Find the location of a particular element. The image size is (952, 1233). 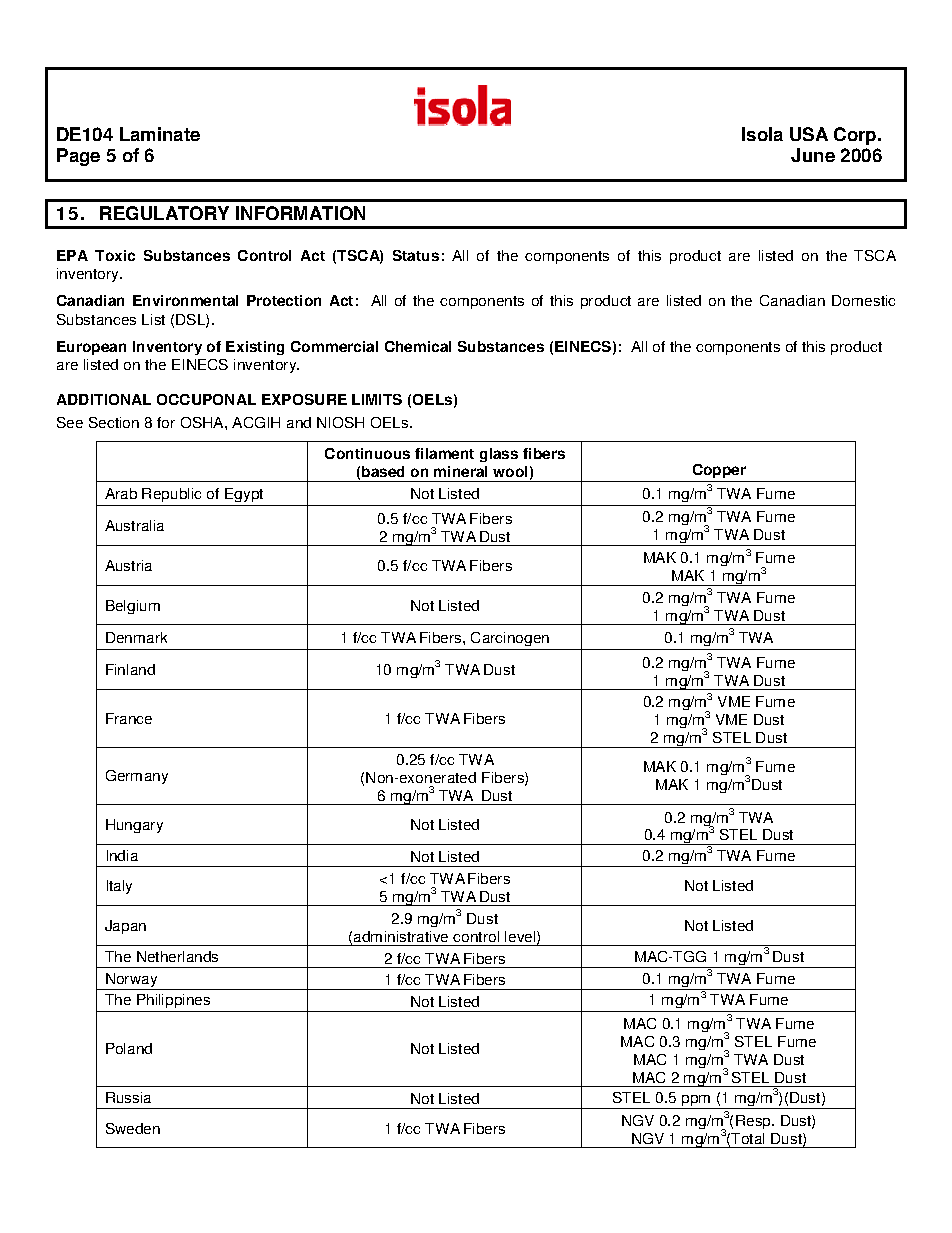

Denmark is located at coordinates (136, 637).
